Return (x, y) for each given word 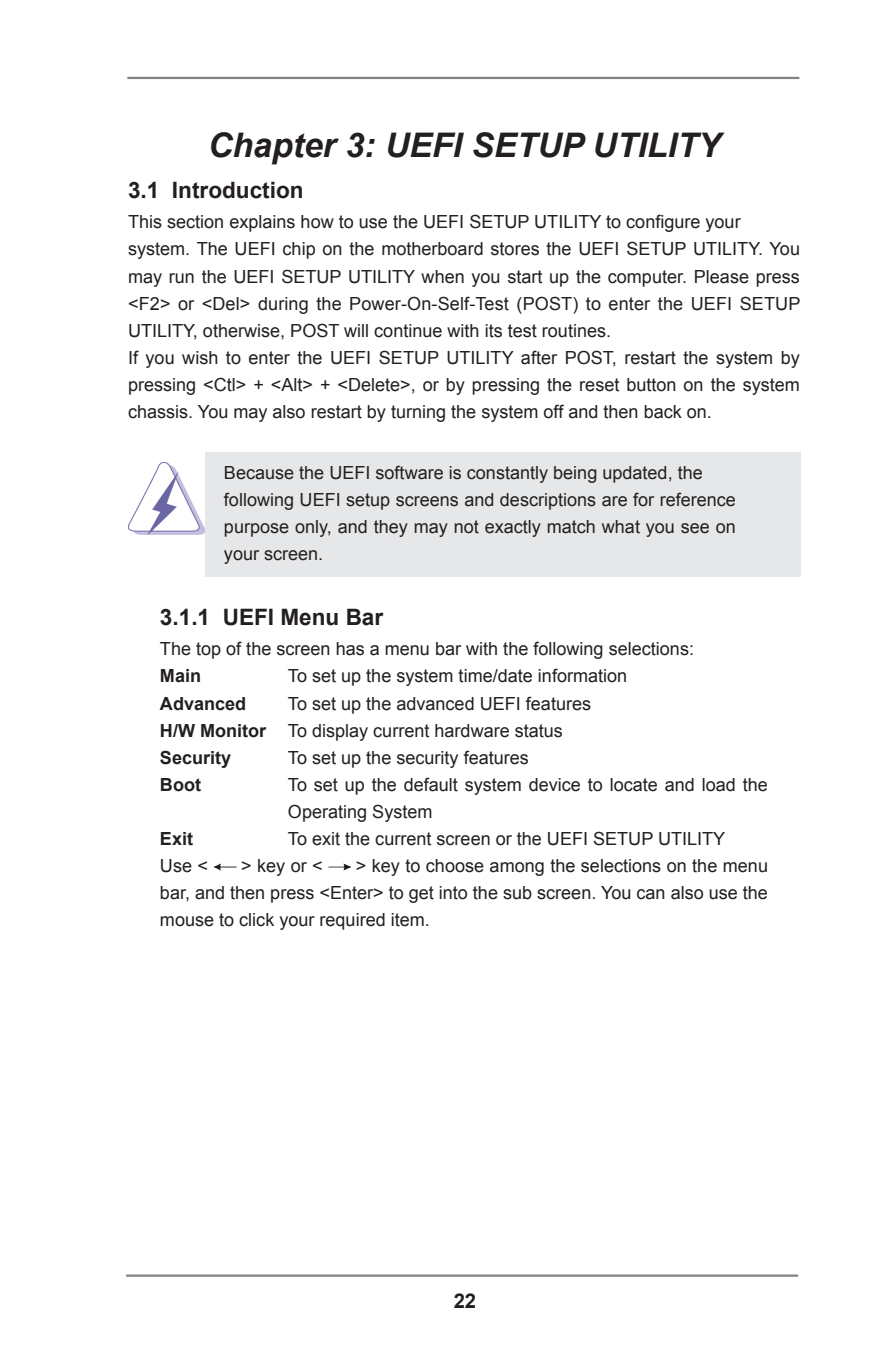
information (582, 675)
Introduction (237, 190)
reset (600, 385)
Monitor (233, 731)
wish (200, 358)
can (651, 894)
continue (408, 331)
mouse (187, 921)
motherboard (432, 249)
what (621, 527)
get (421, 894)
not (466, 527)
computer (647, 278)
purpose (256, 530)
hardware (472, 731)
